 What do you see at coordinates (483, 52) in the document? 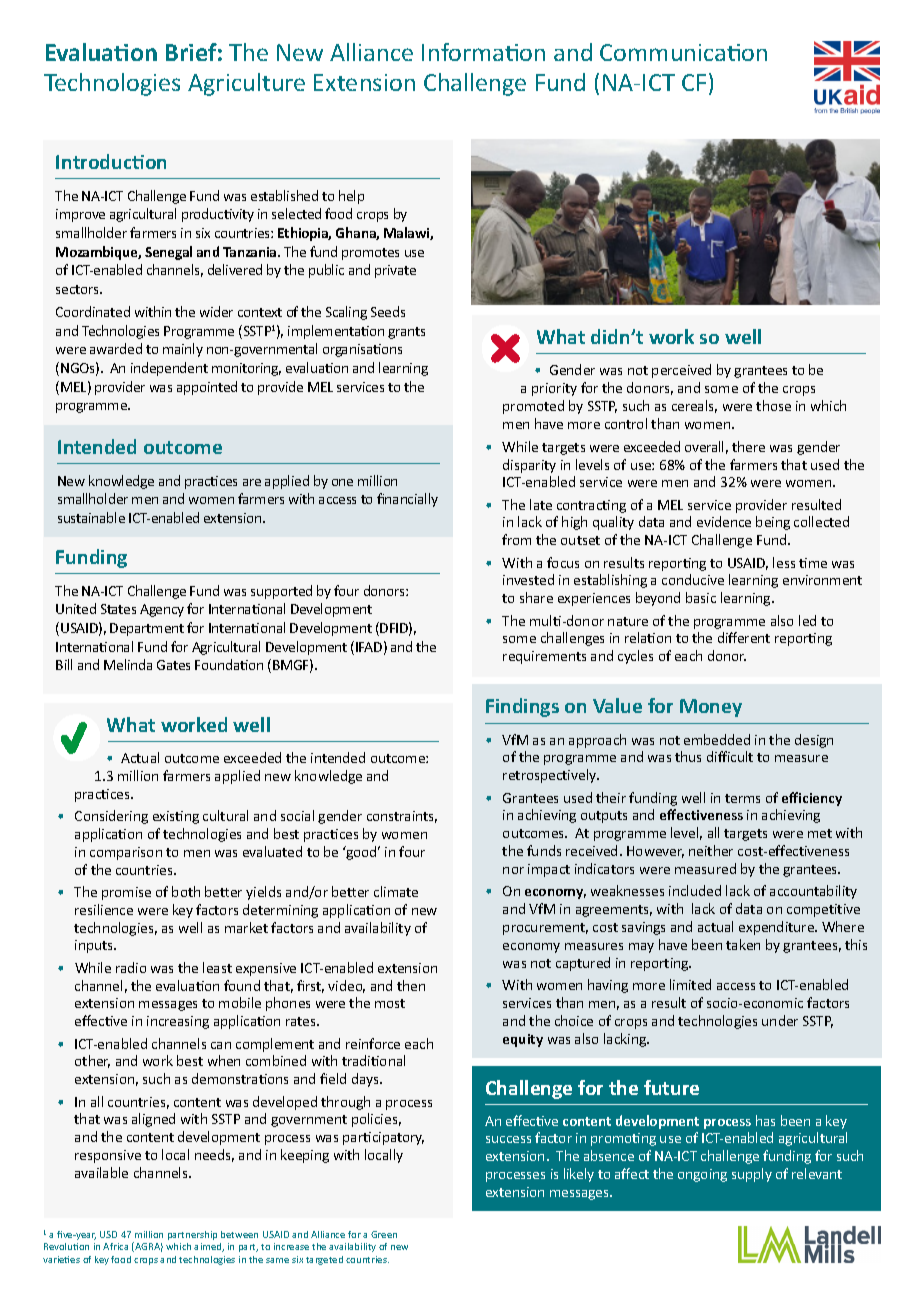
I see `Information` at bounding box center [483, 52].
